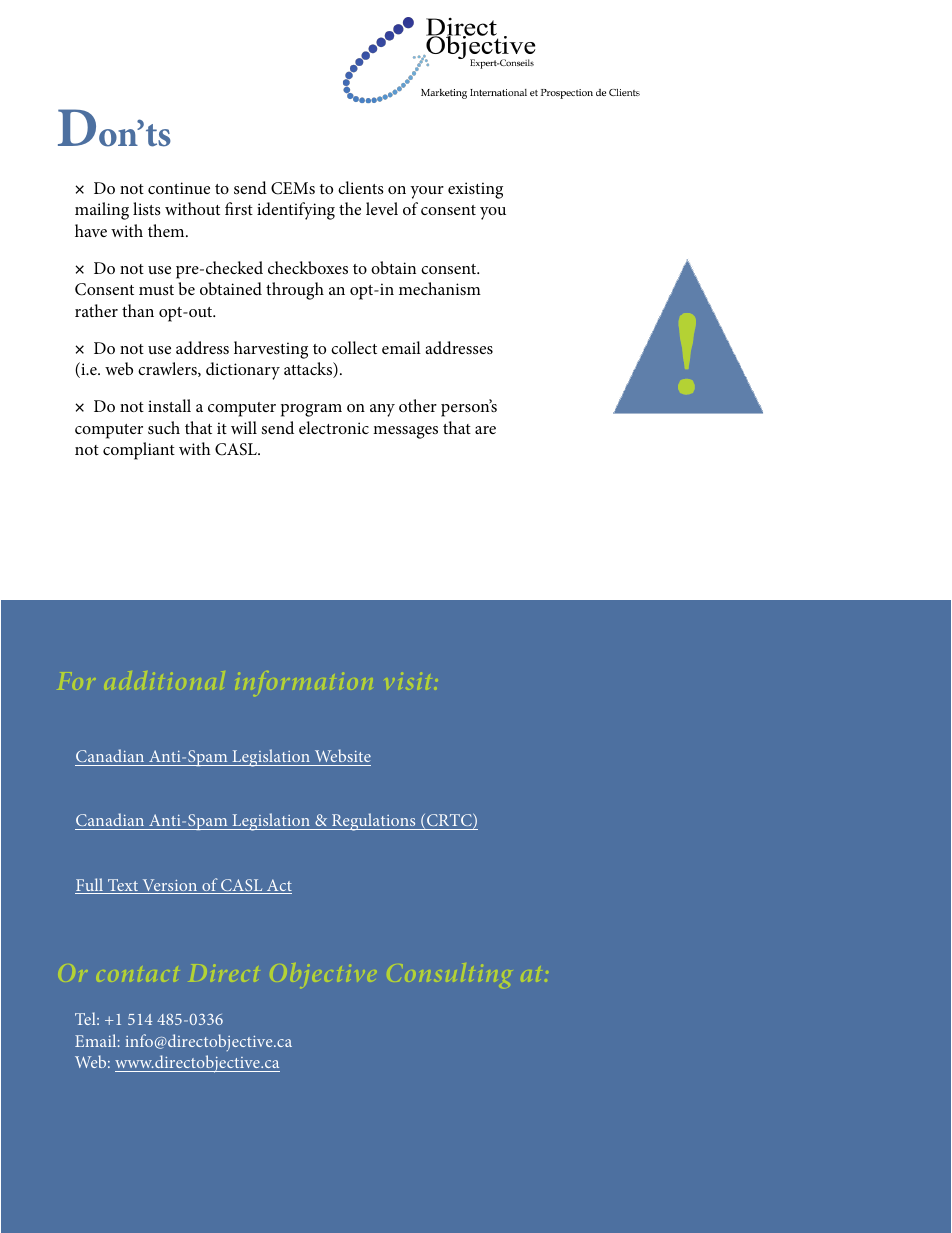  Describe the element at coordinates (418, 405) in the screenshot. I see `other` at that location.
